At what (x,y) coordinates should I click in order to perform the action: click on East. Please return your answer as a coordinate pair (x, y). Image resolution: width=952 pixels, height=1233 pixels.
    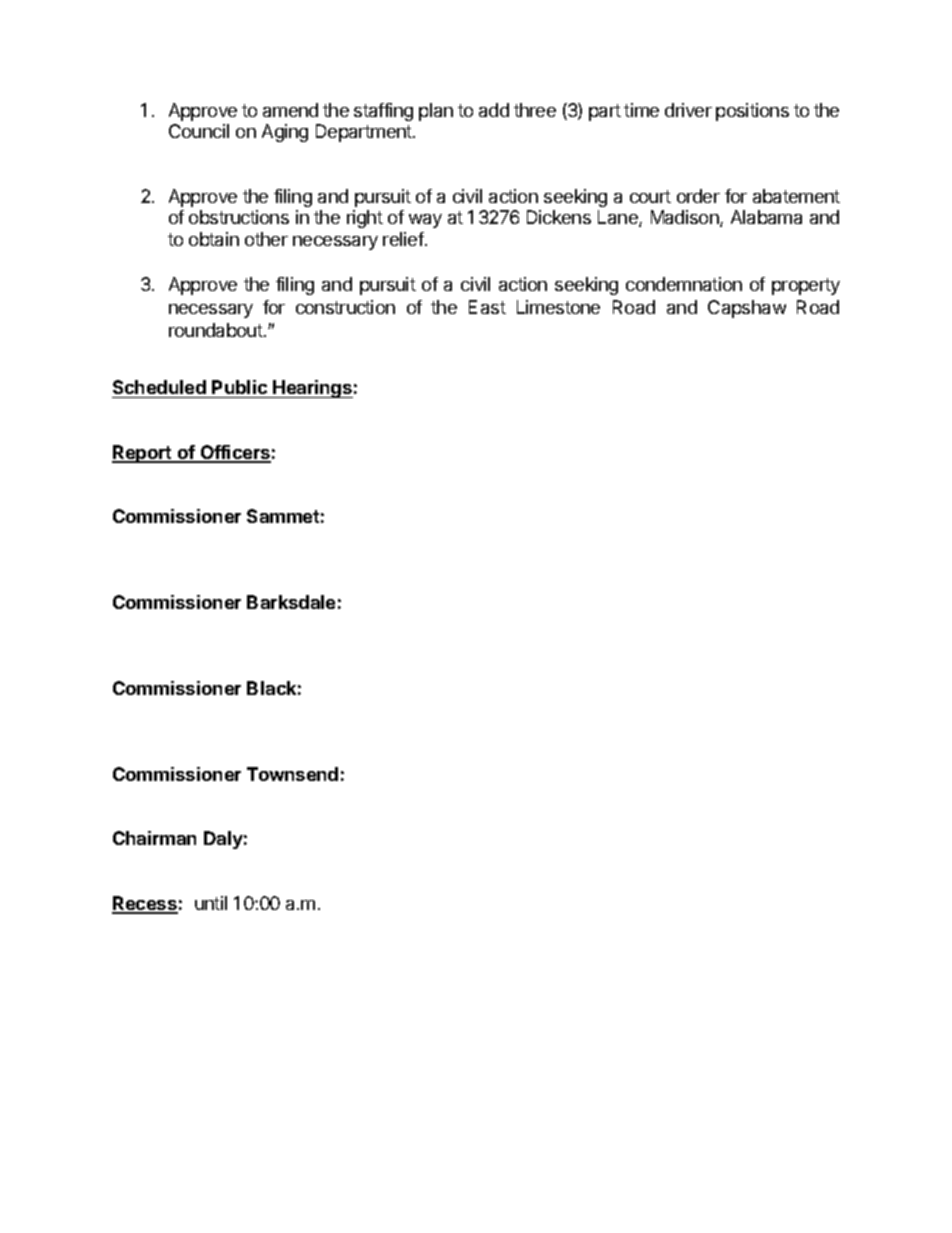
    Looking at the image, I should click on (487, 307).
